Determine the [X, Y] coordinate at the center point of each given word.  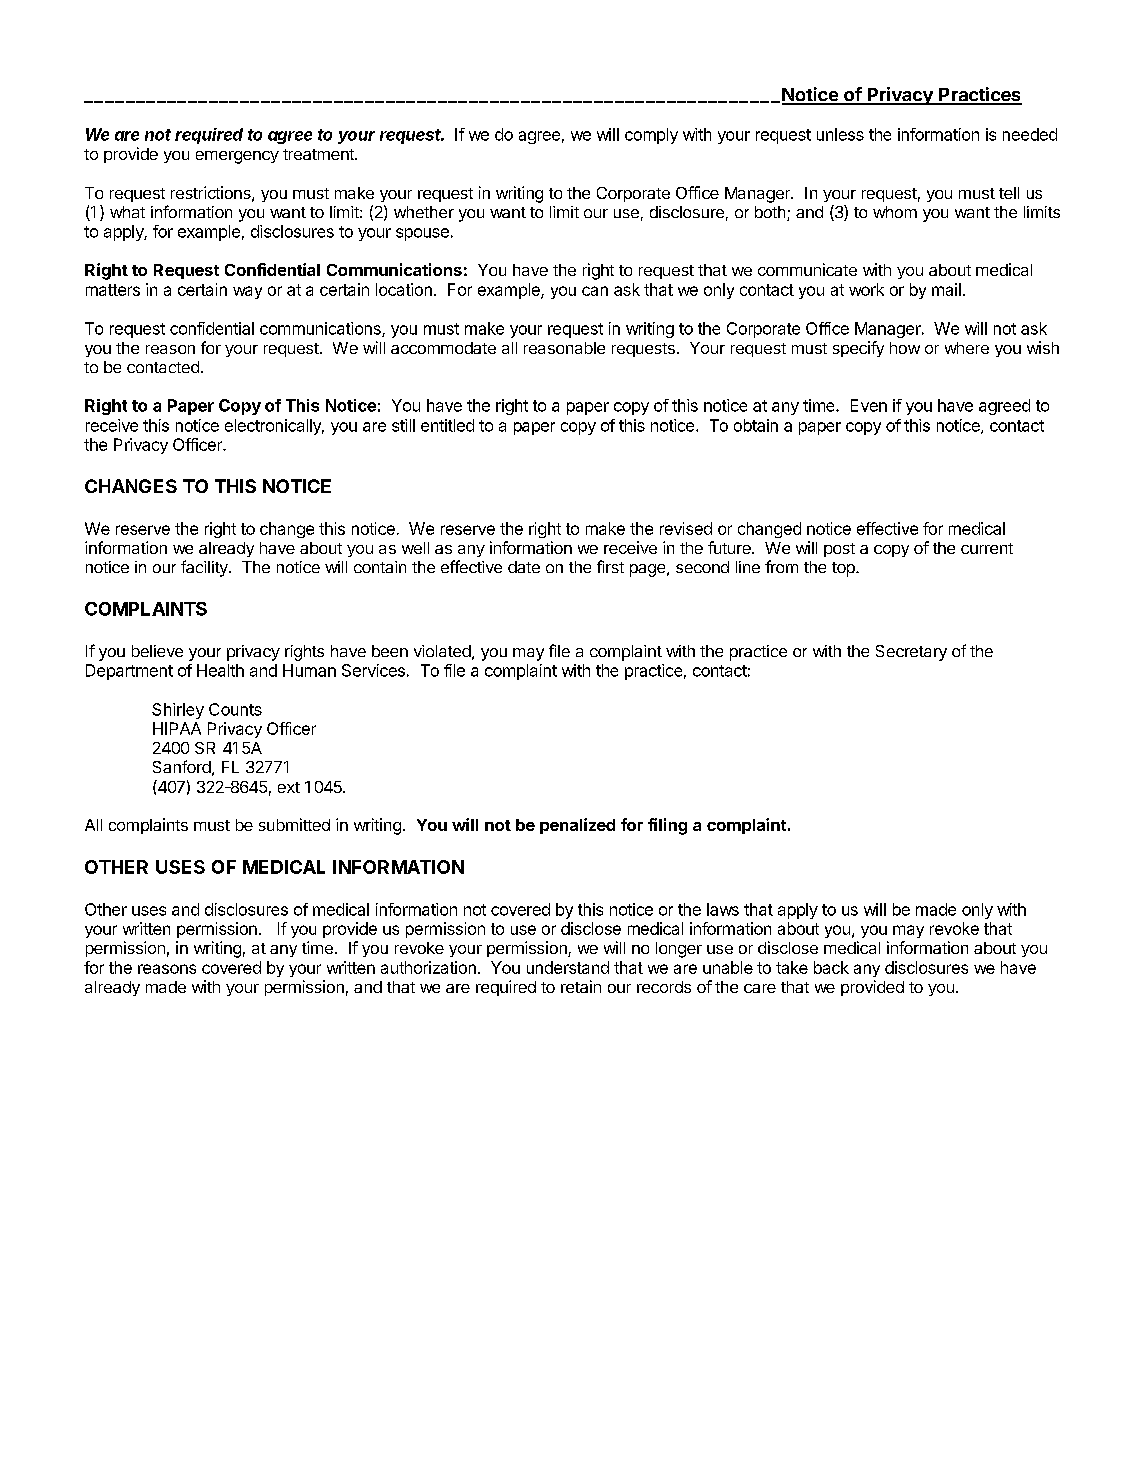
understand [568, 967]
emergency [237, 157]
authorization [428, 967]
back [831, 967]
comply [651, 136]
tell [1009, 193]
